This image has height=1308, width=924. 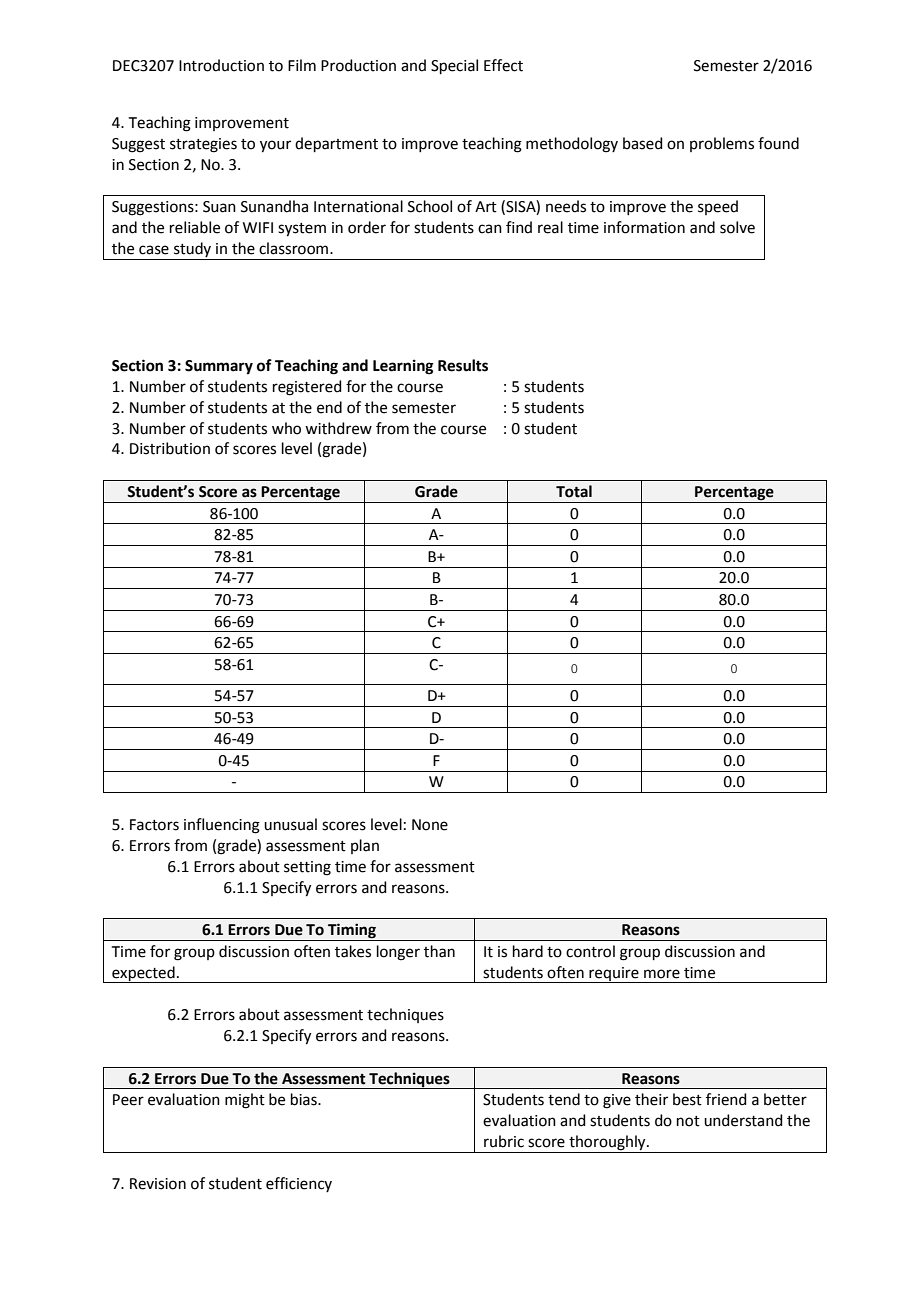 What do you see at coordinates (574, 491) in the image?
I see `Total` at bounding box center [574, 491].
